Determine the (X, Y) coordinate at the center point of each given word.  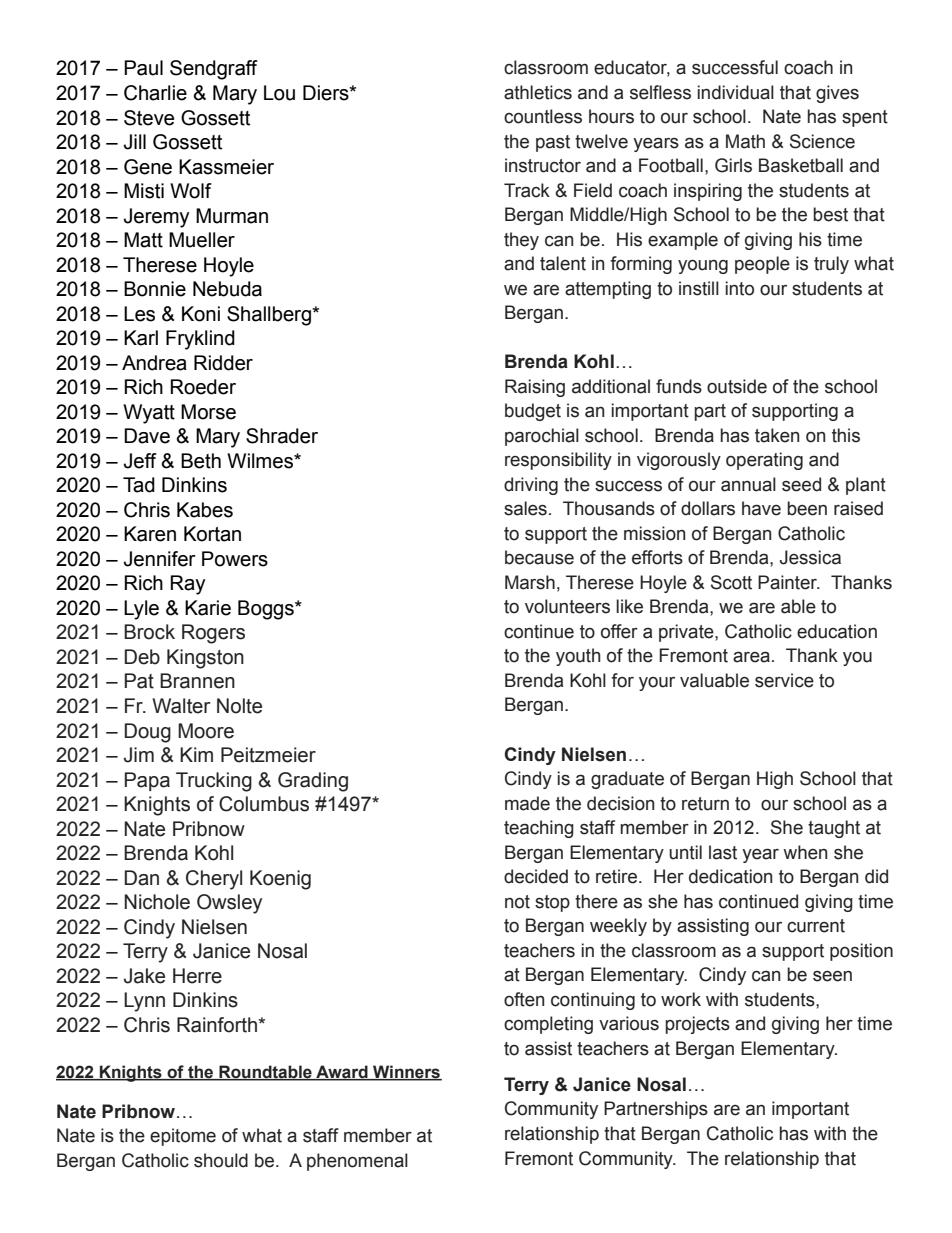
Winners (406, 1072)
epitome (183, 1137)
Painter (788, 582)
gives (837, 94)
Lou (279, 93)
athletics (538, 92)
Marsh (530, 582)
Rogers (213, 634)
